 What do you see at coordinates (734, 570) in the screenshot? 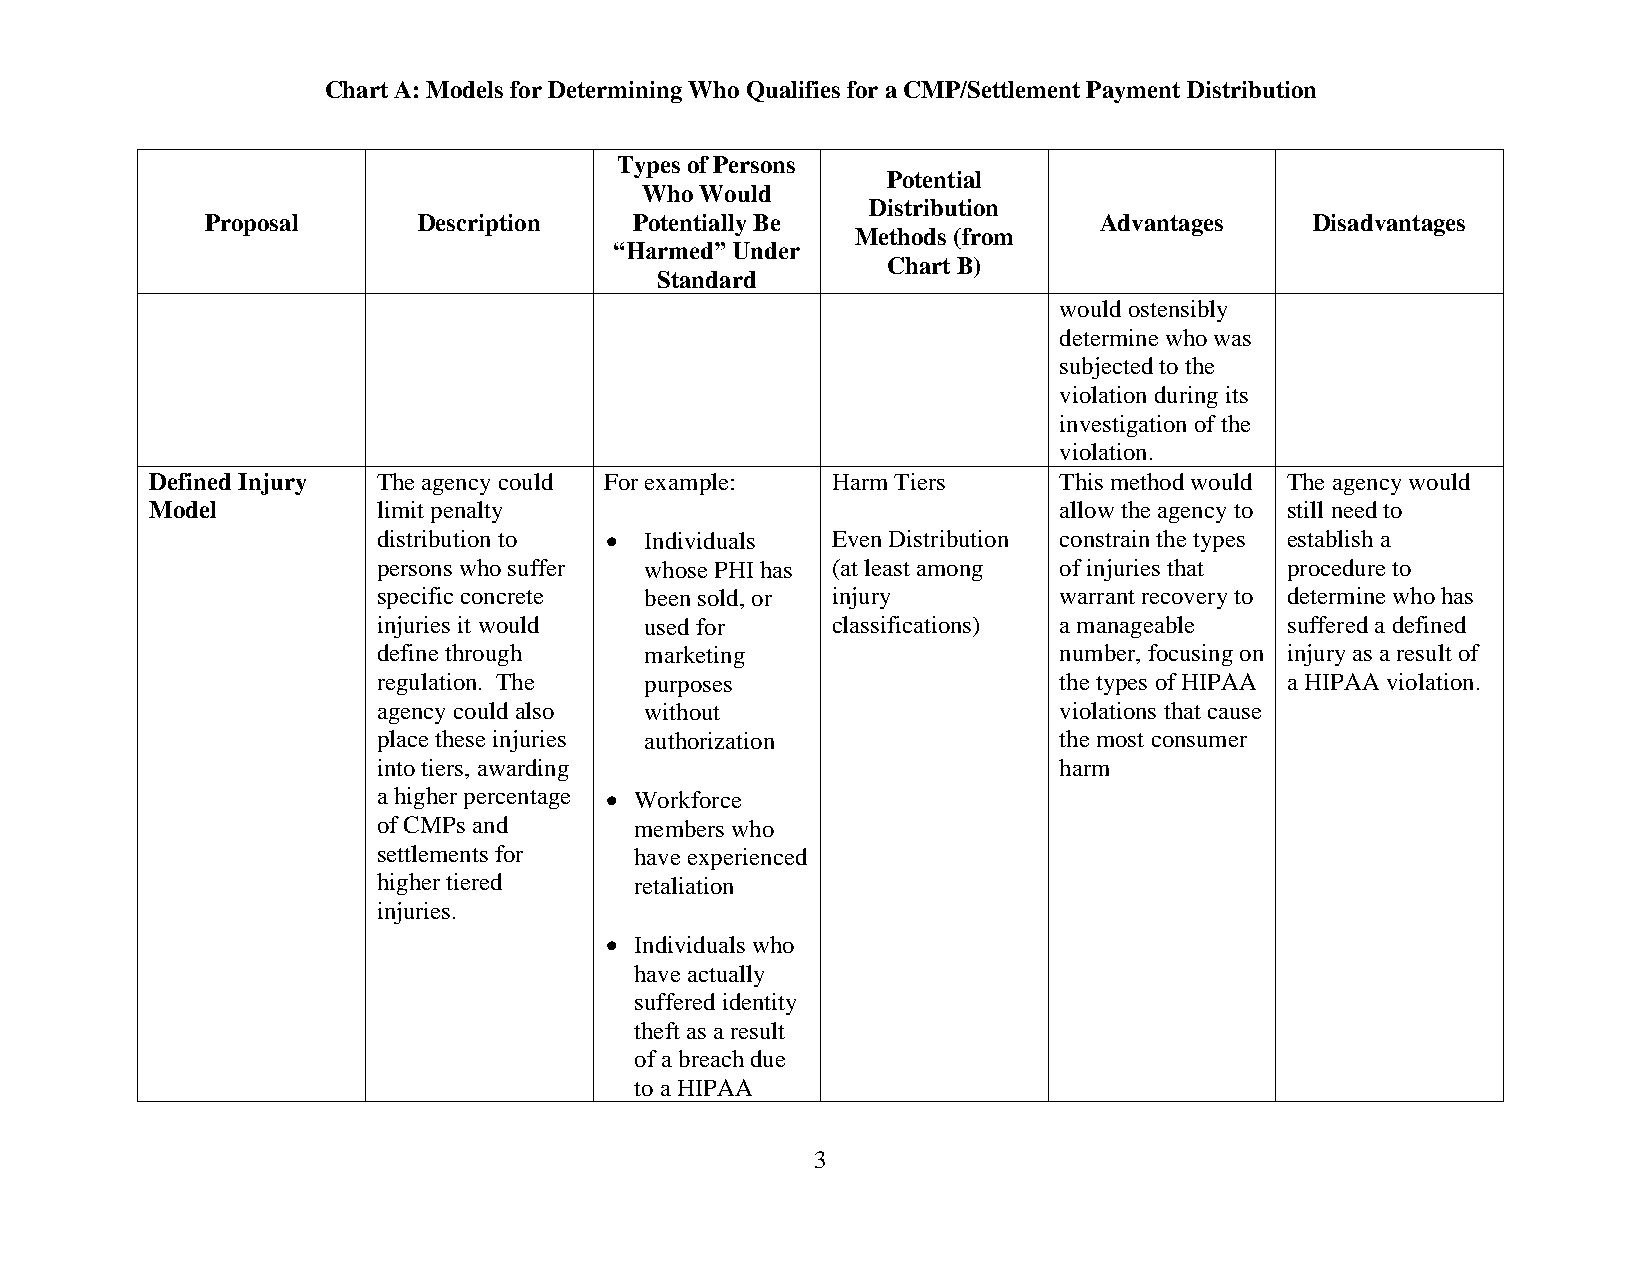
I see `PHI` at bounding box center [734, 570].
